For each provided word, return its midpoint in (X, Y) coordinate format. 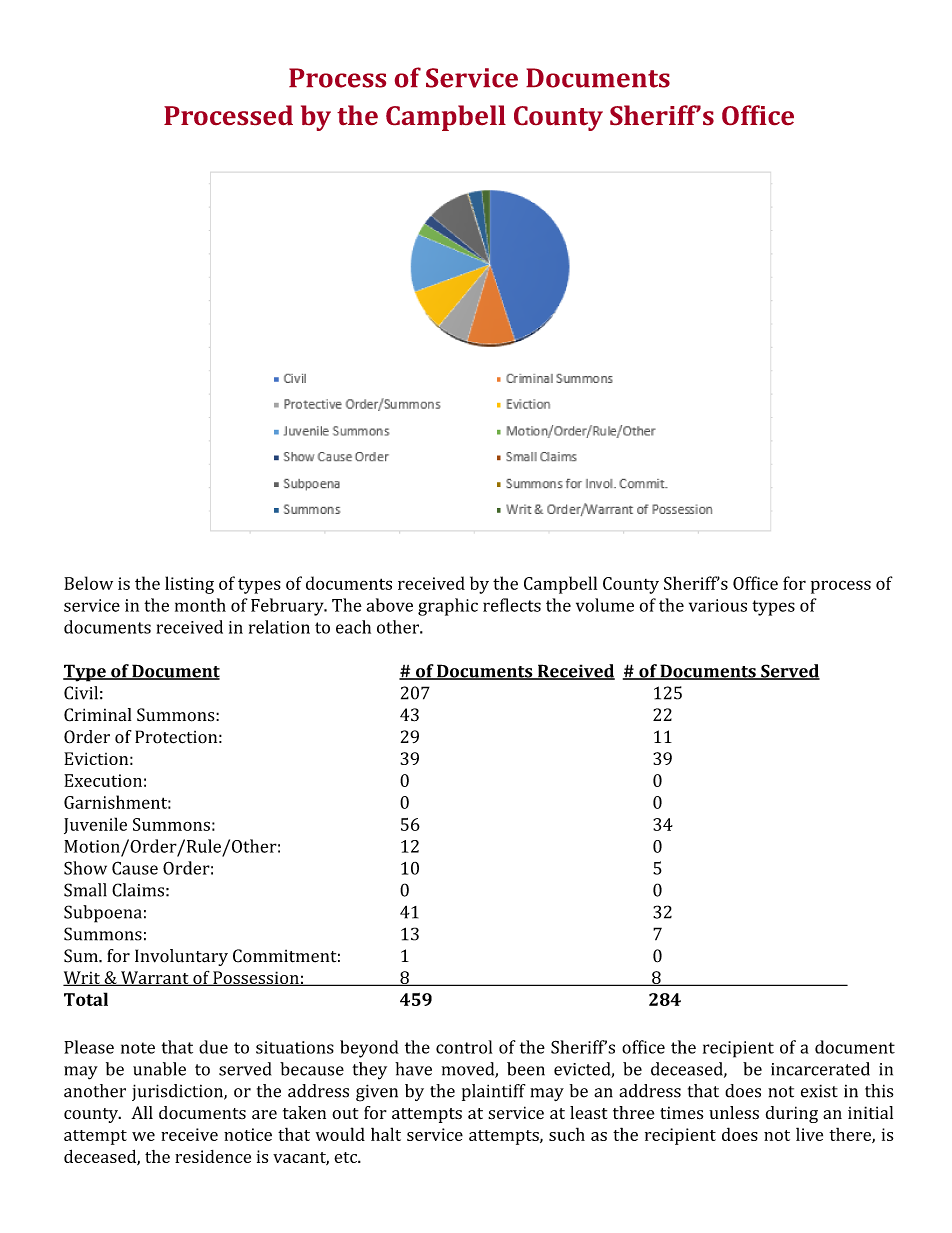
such (567, 1134)
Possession (256, 978)
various (718, 605)
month (200, 605)
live (809, 1134)
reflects (512, 605)
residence (213, 1156)
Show (85, 868)
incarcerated (820, 1069)
